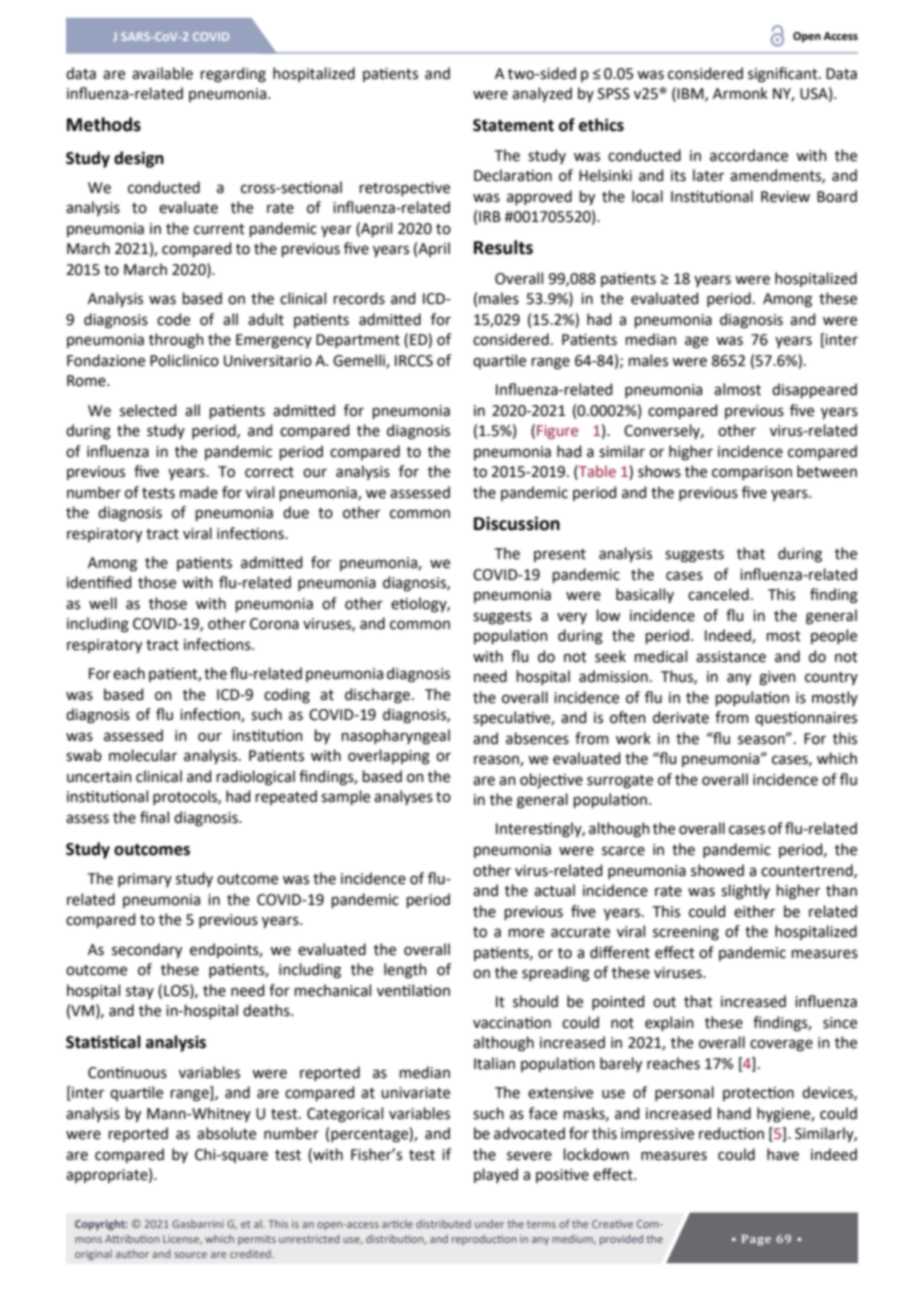  I want to click on either, so click(754, 911).
